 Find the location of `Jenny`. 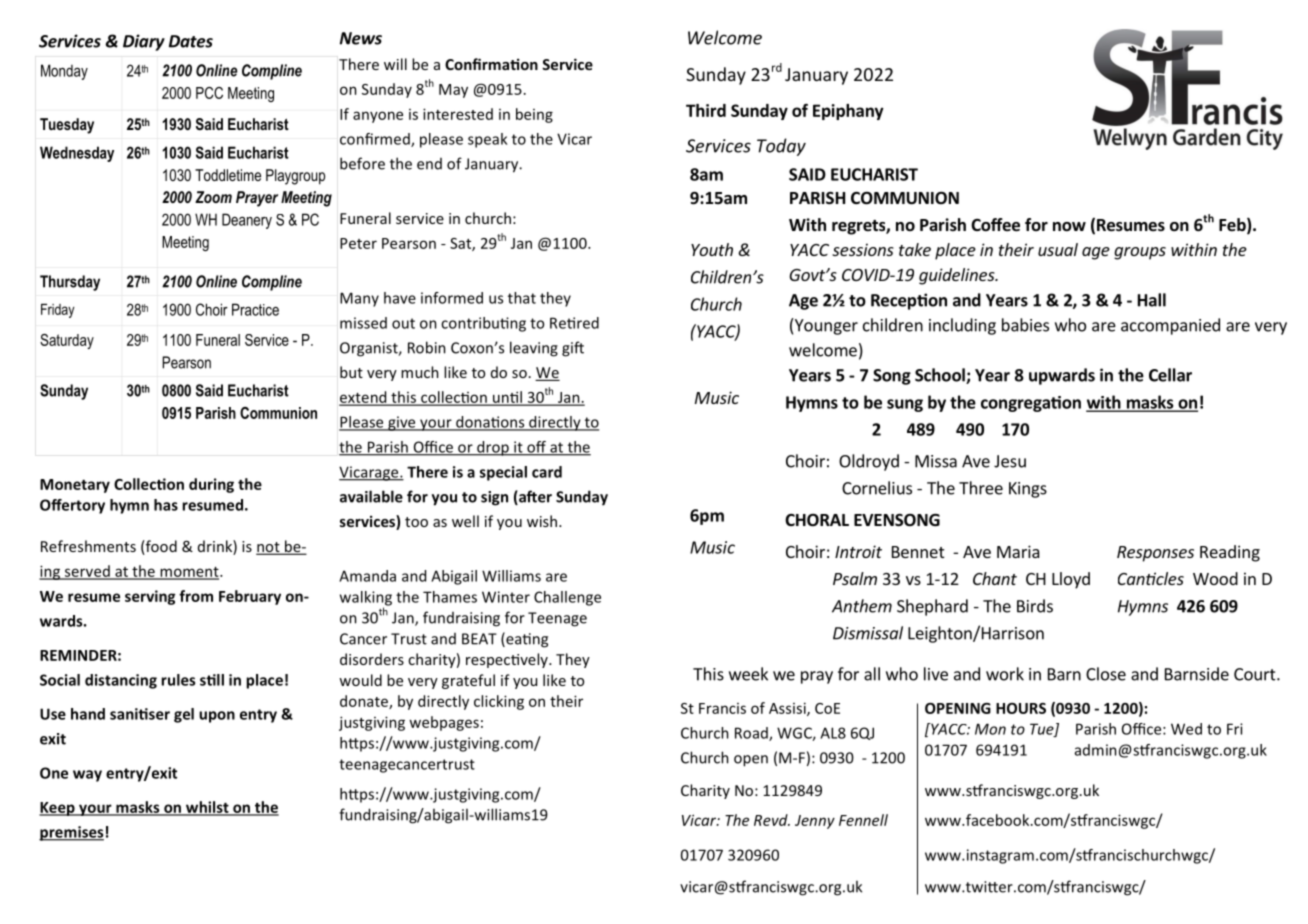

Jenny is located at coordinates (815, 822).
